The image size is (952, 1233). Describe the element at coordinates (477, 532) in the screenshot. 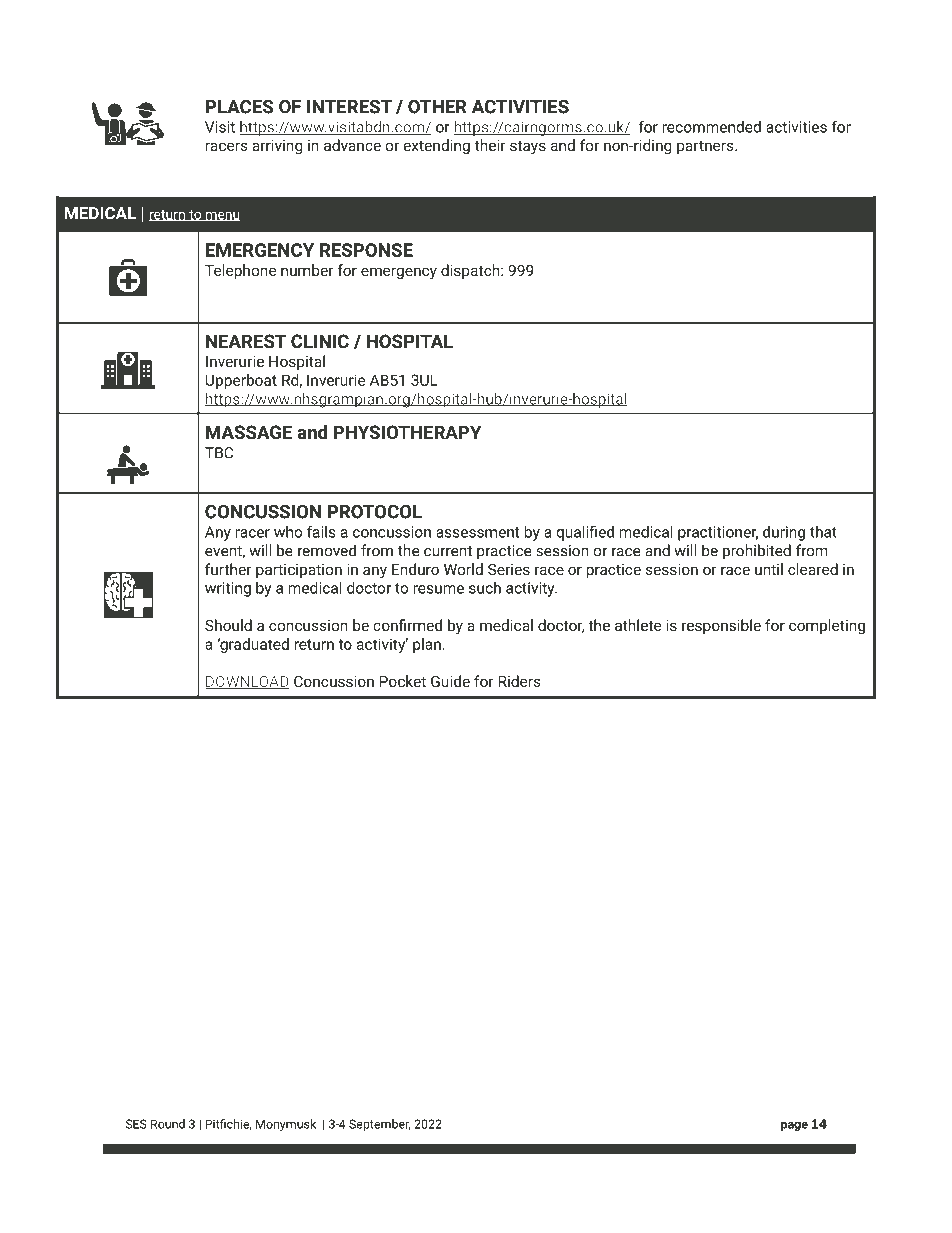

I see `assessment` at that location.
